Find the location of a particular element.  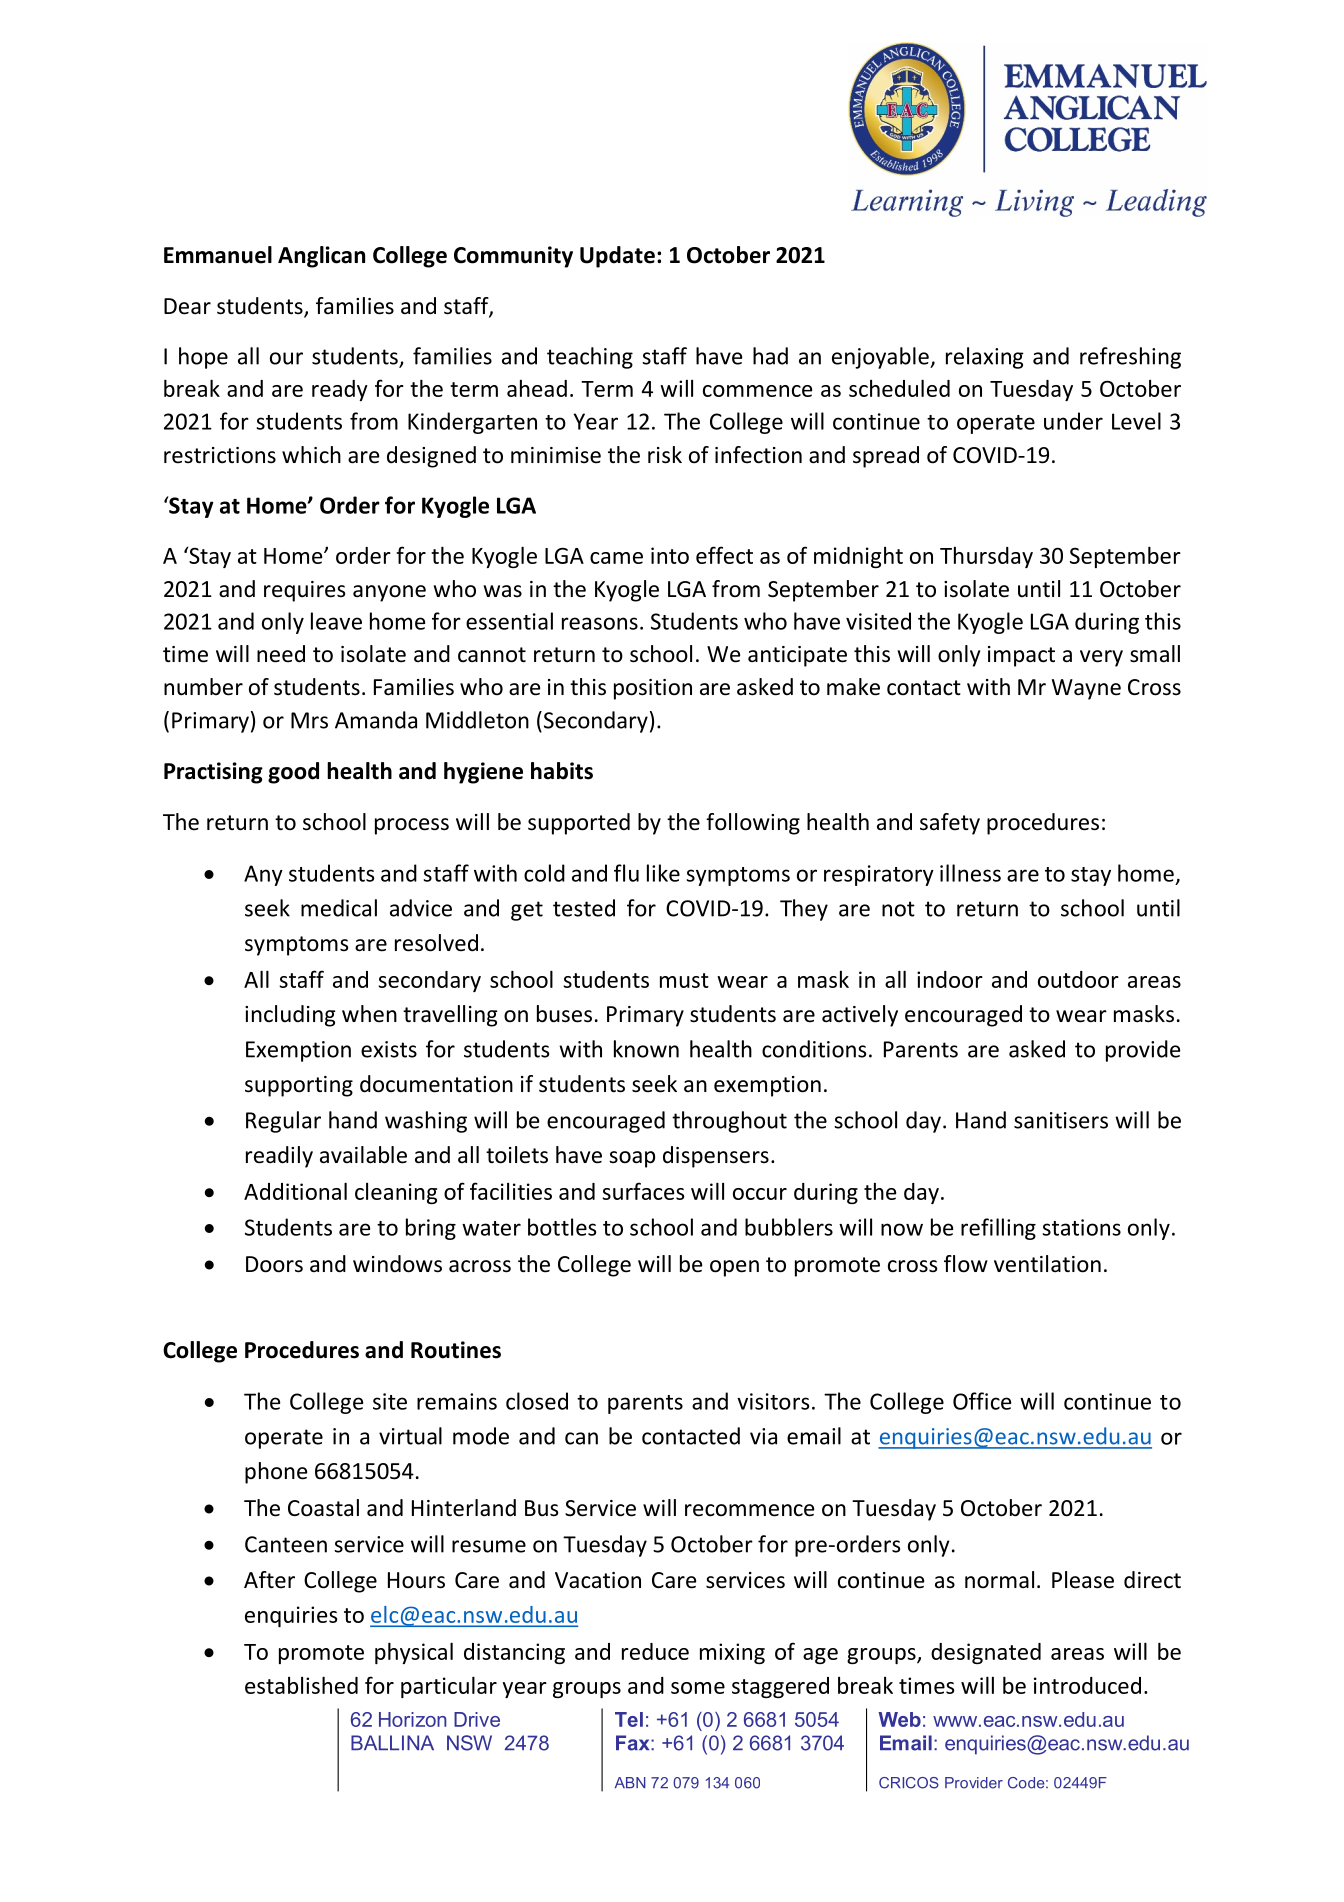

need is located at coordinates (281, 654).
